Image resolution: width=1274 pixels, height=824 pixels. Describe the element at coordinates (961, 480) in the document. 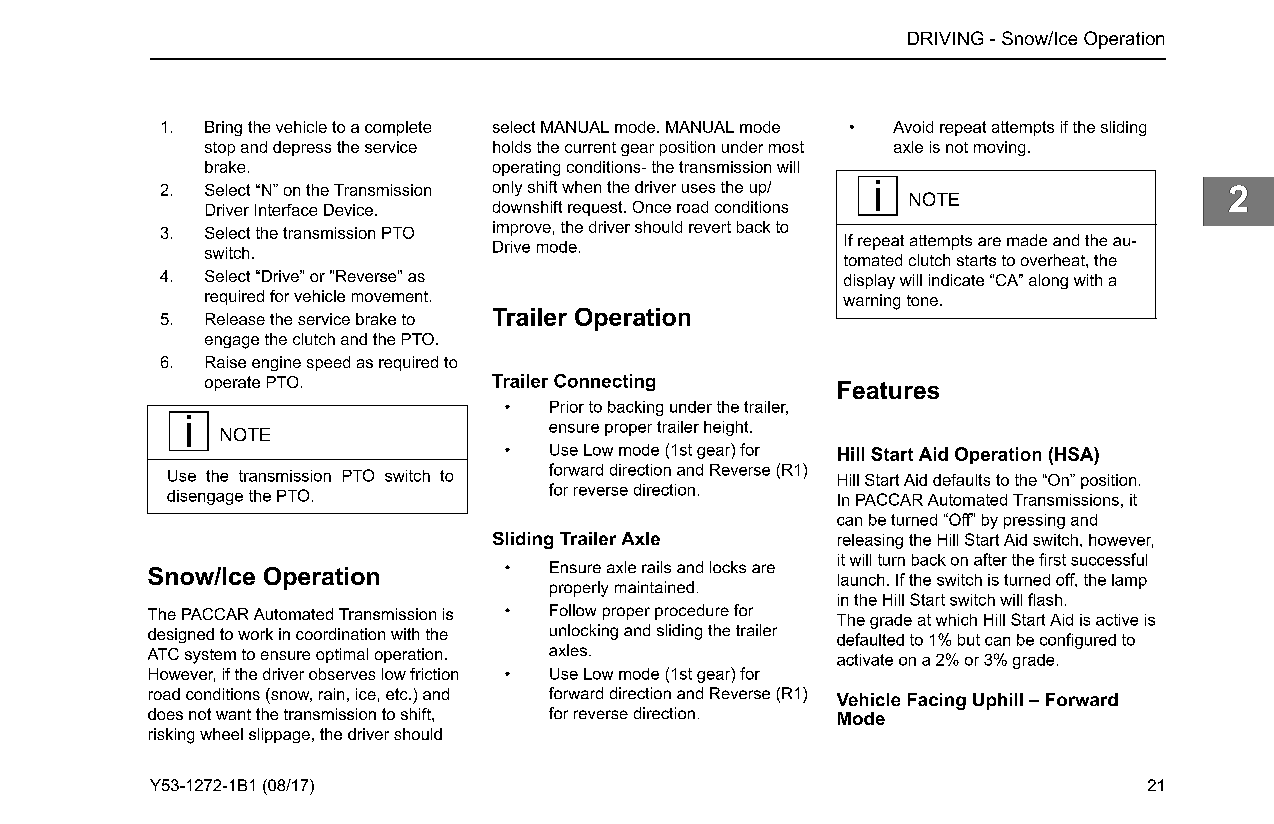

I see `defaults` at that location.
